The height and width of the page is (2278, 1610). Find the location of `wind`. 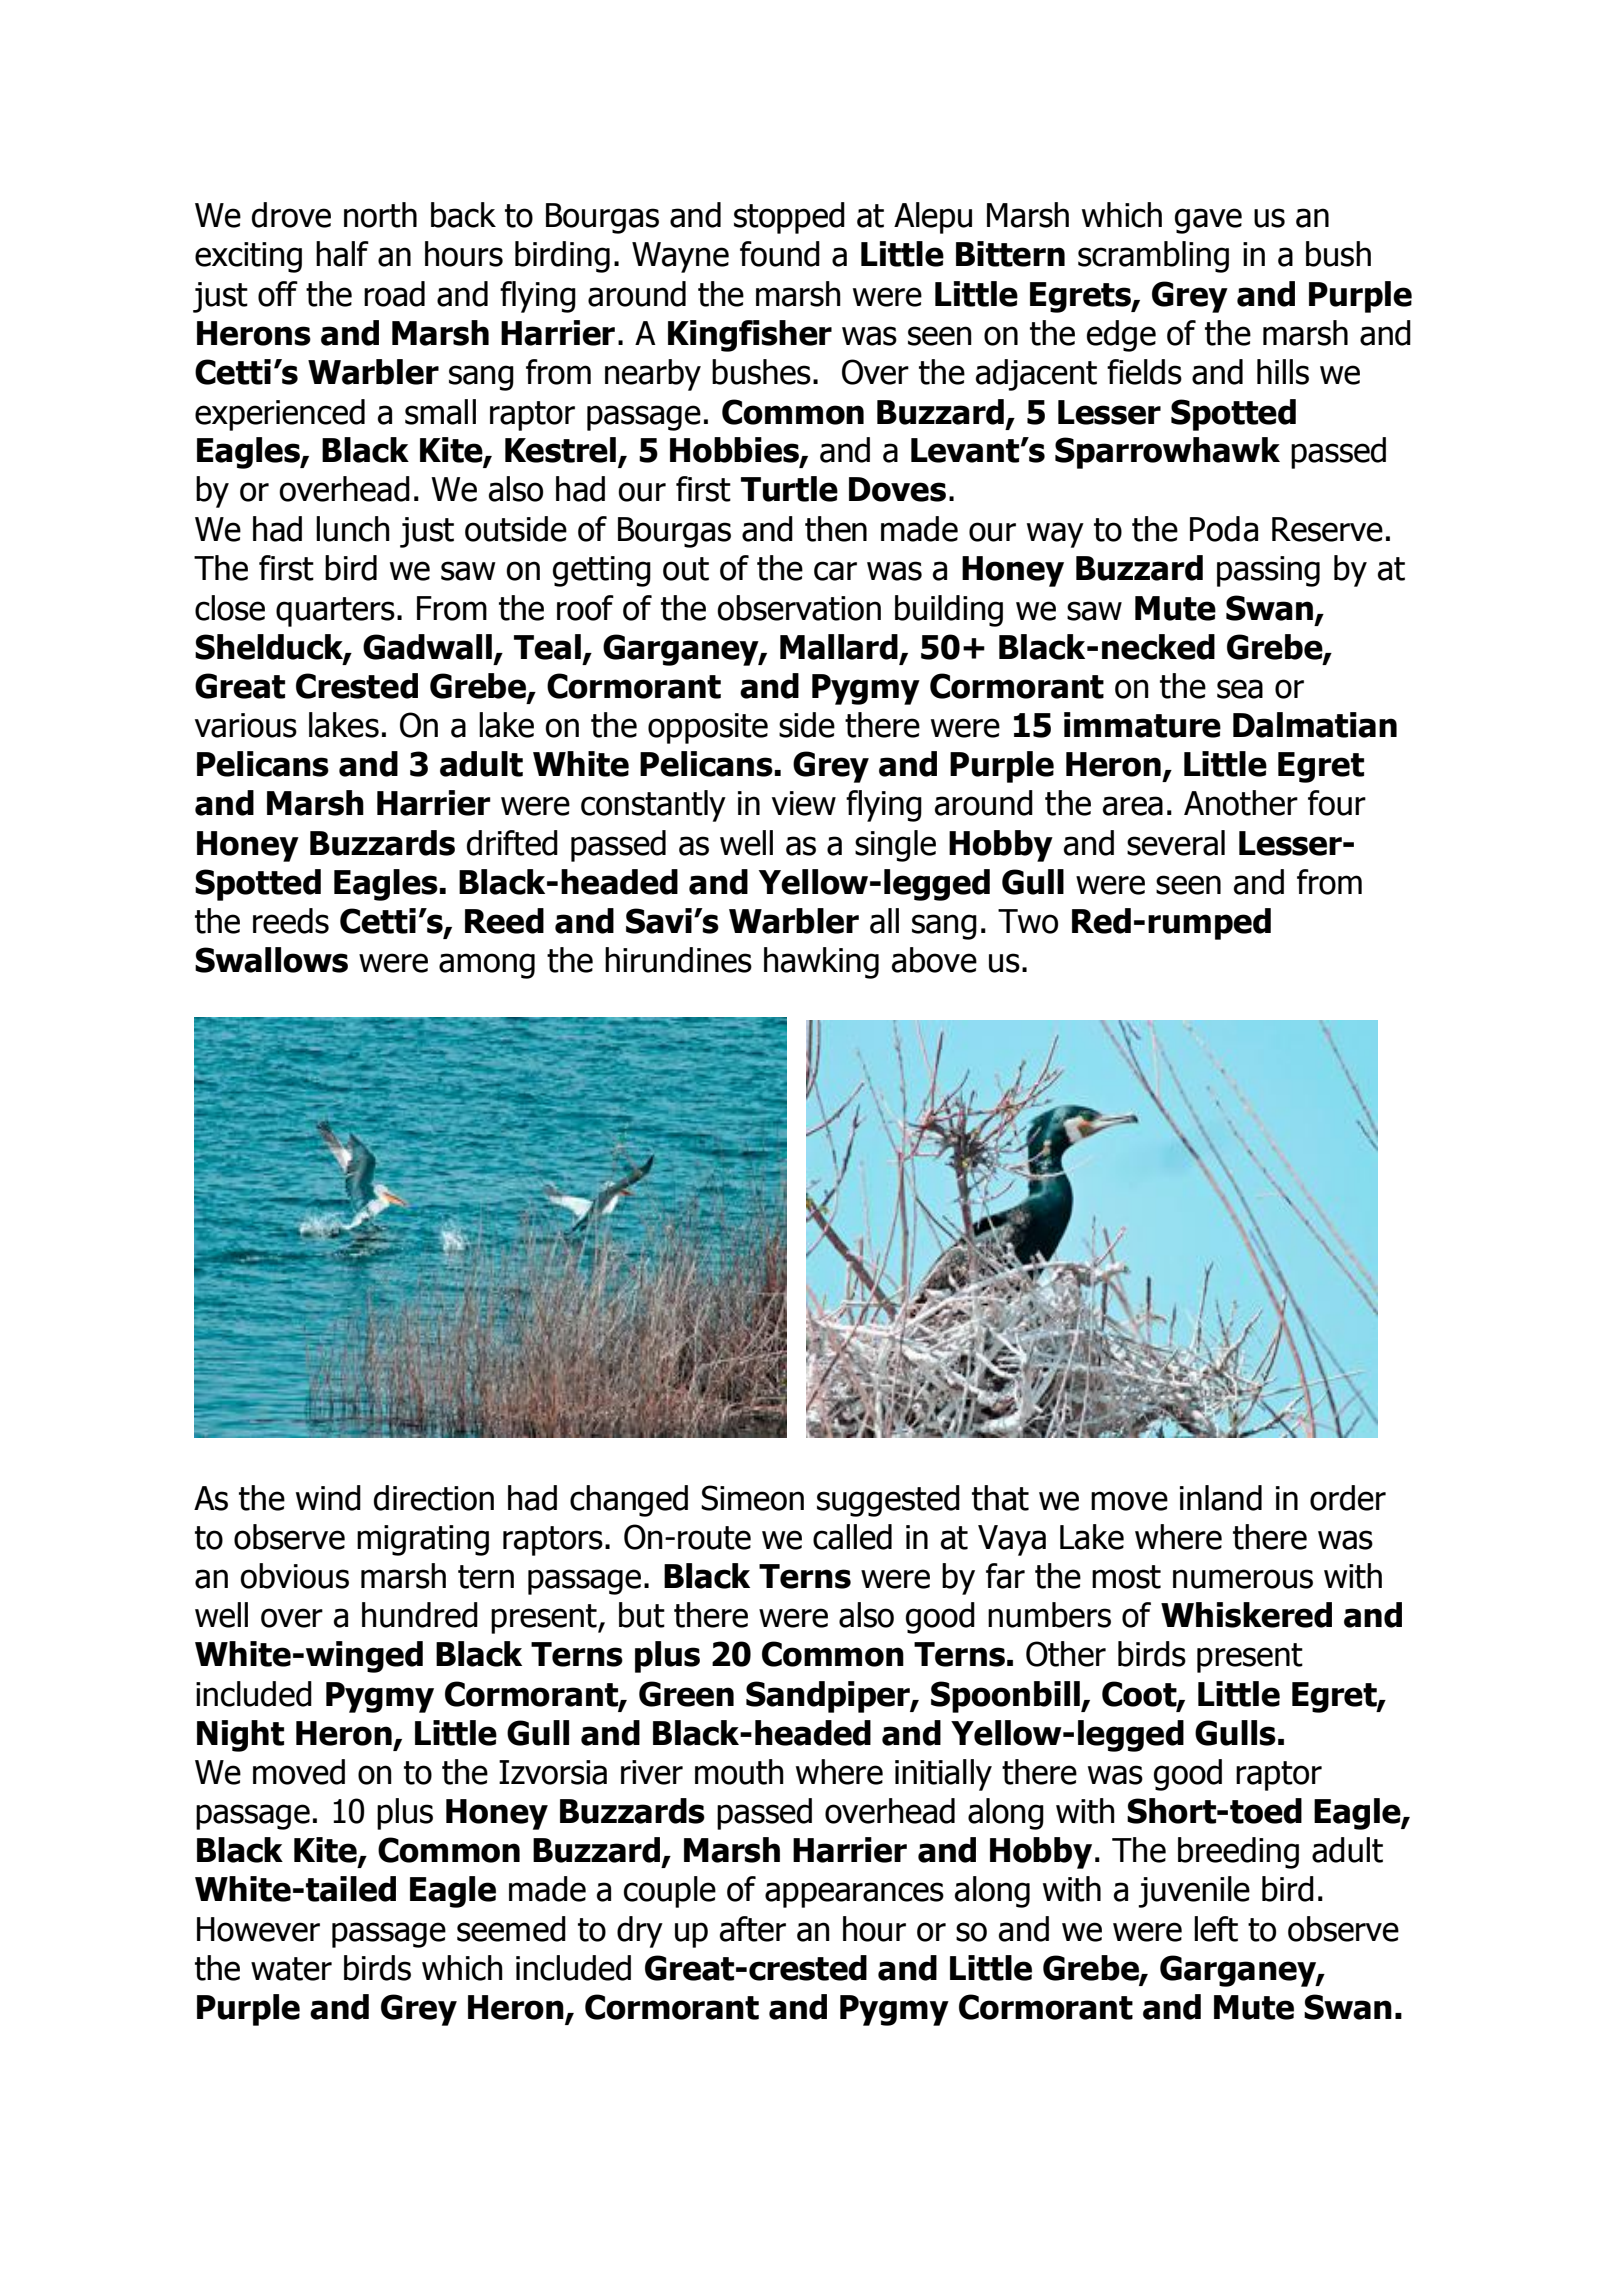

wind is located at coordinates (328, 1498).
